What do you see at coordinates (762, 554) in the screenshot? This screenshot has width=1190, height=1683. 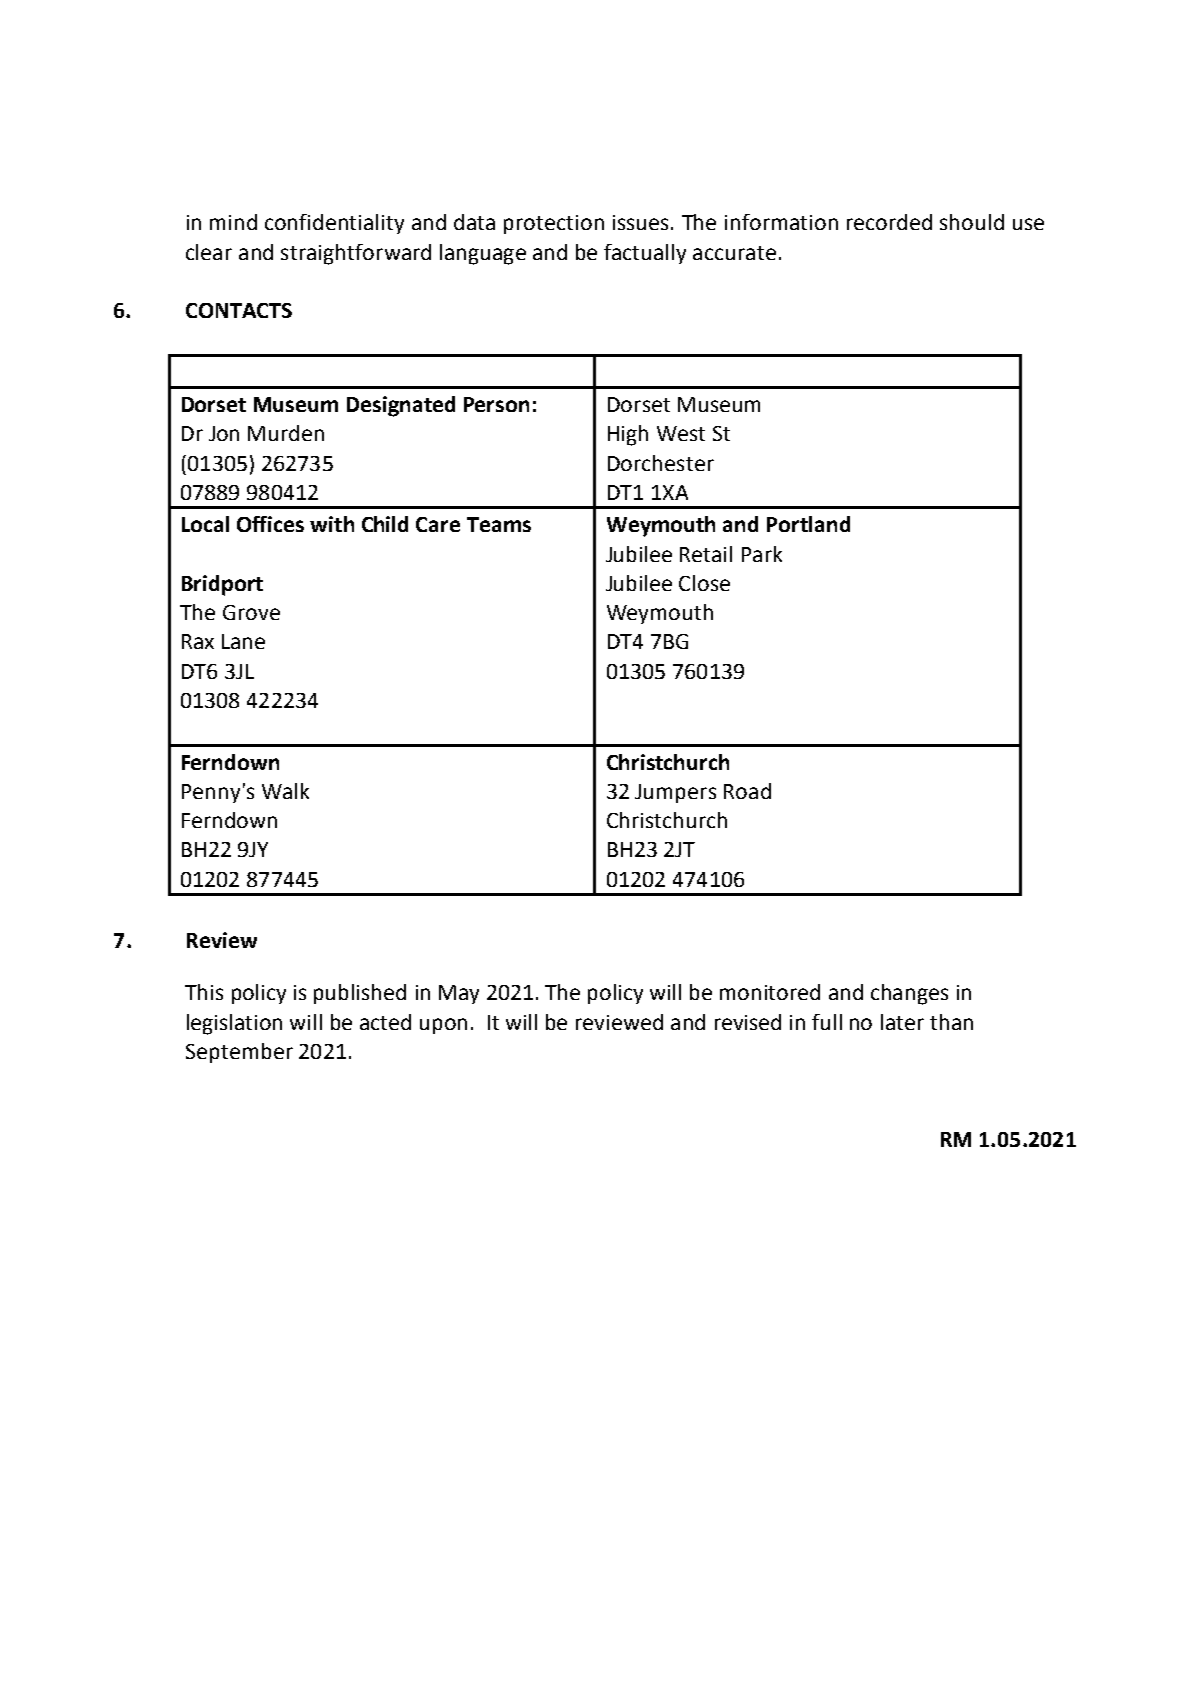 I see `Park` at bounding box center [762, 554].
